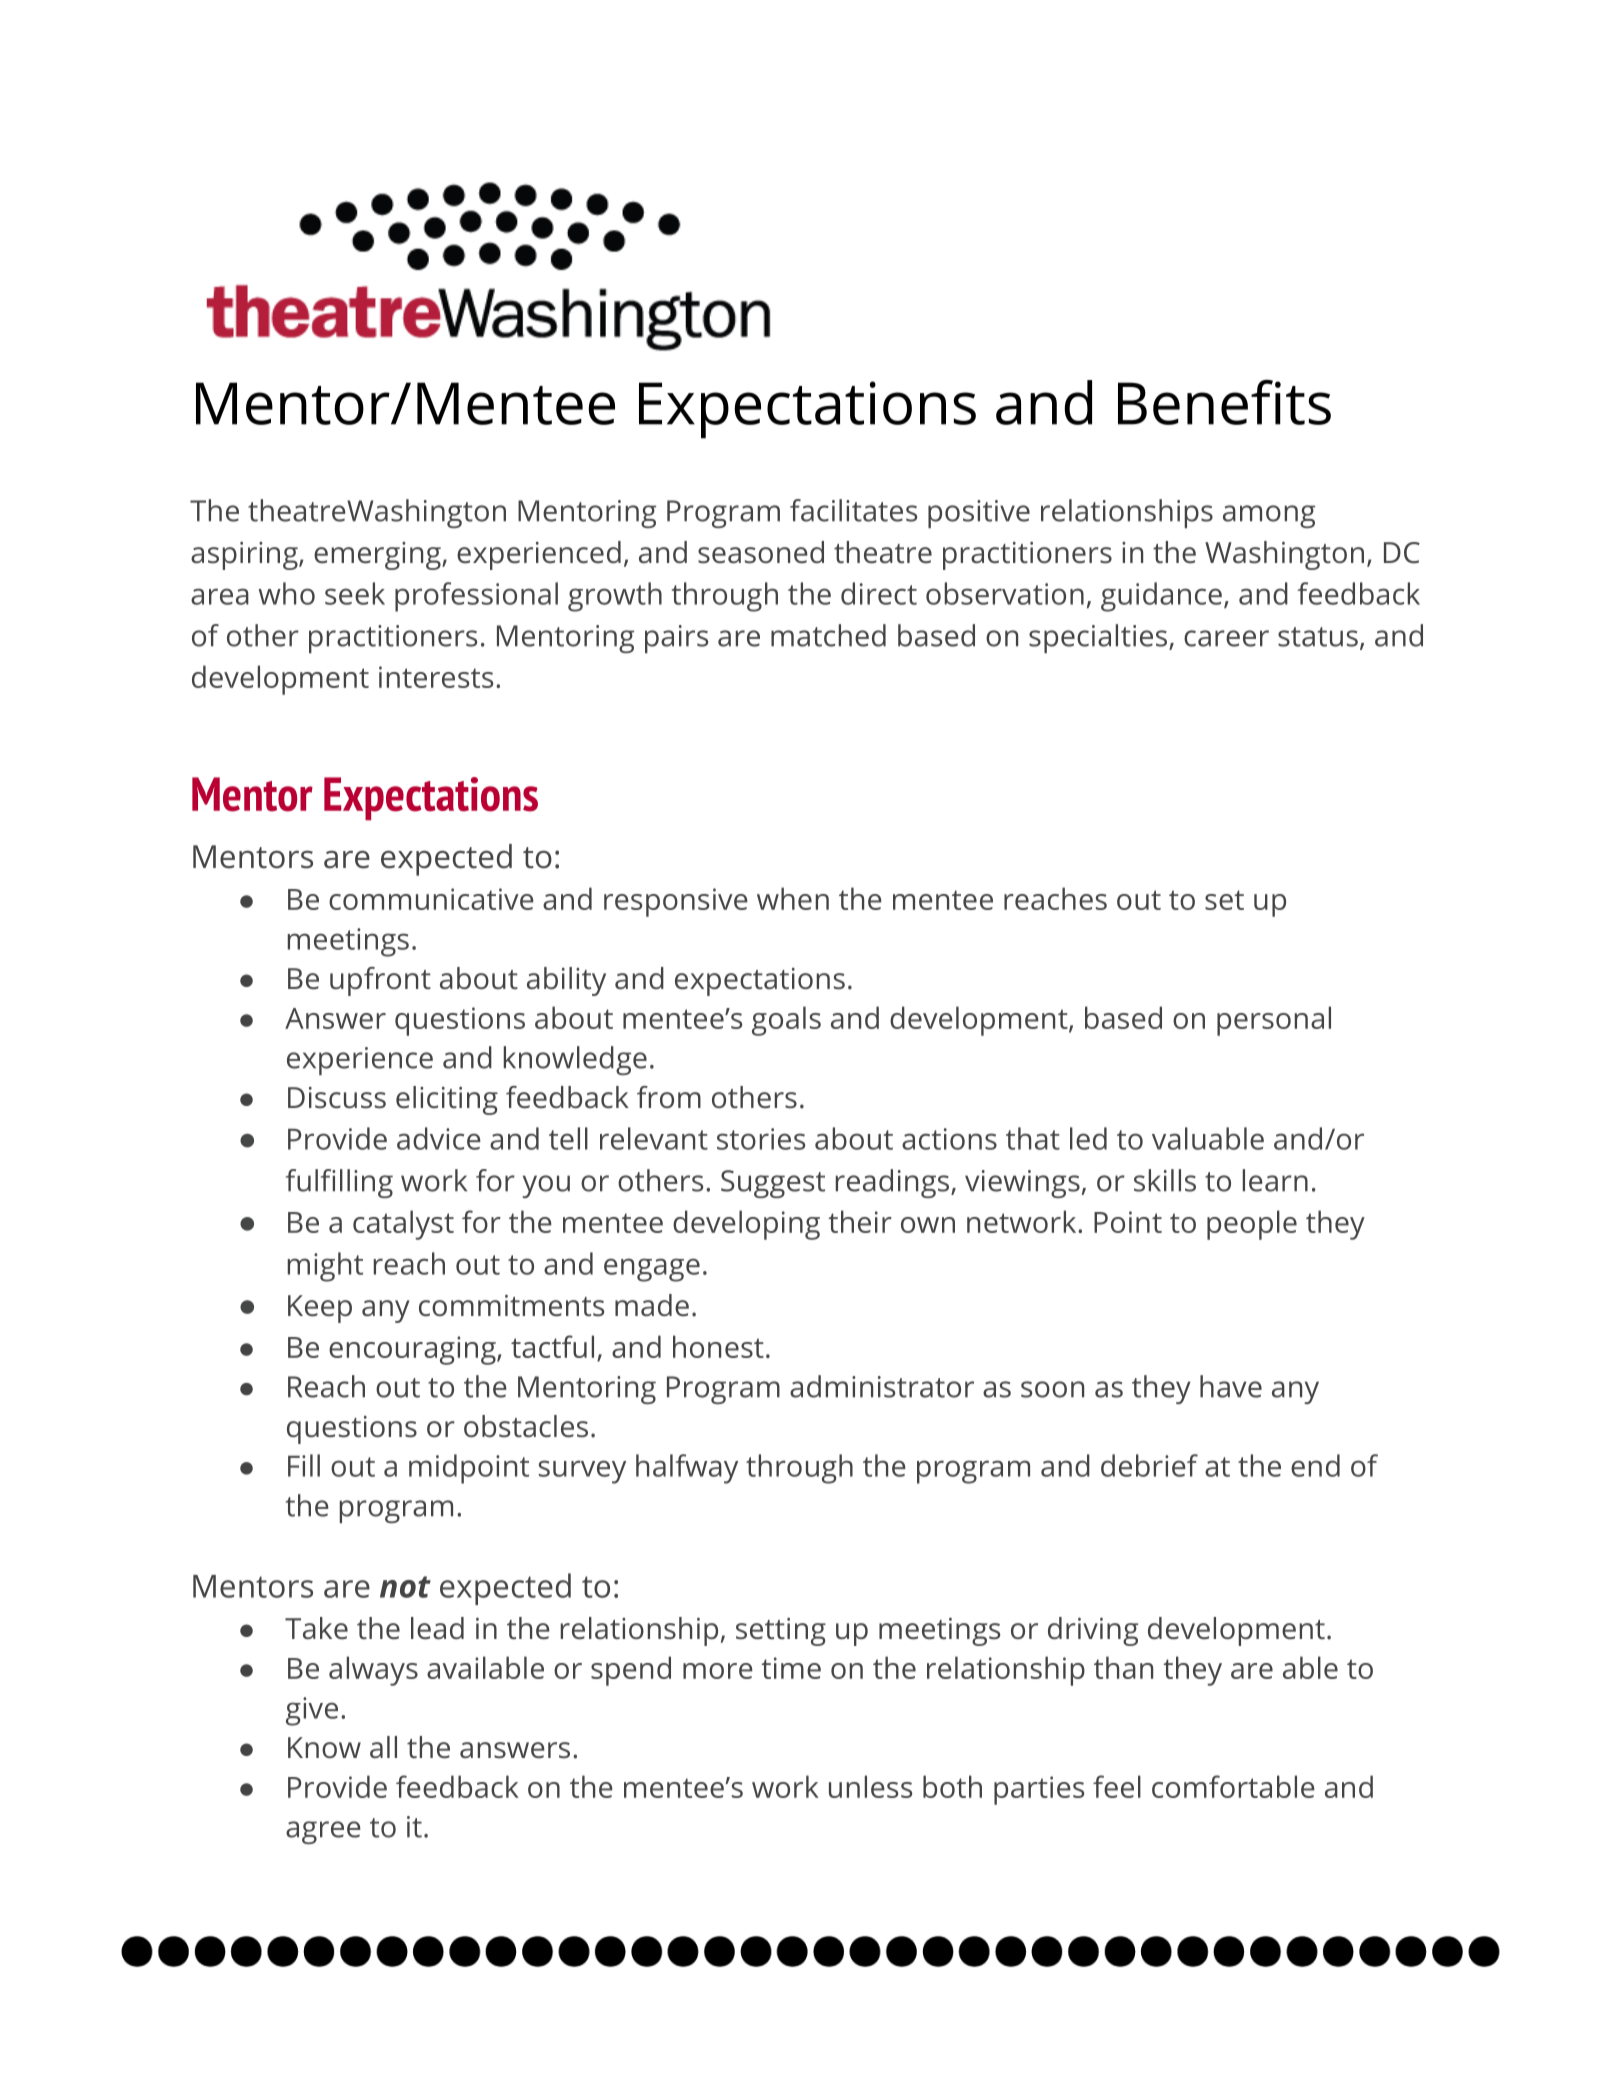 The height and width of the document is (2093, 1617). What do you see at coordinates (853, 510) in the document?
I see `facilitates` at bounding box center [853, 510].
